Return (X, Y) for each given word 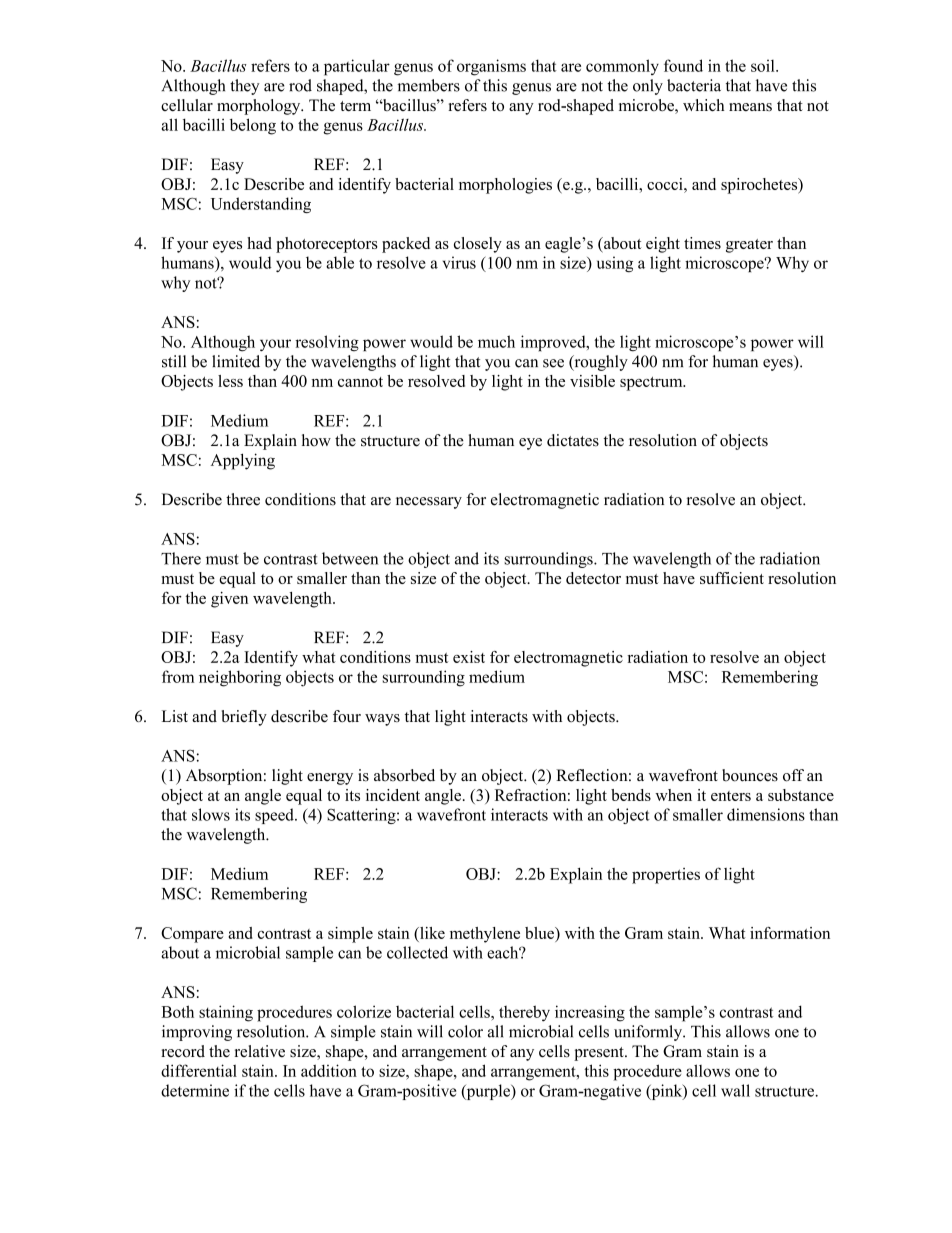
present (600, 1054)
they (244, 87)
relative (260, 1051)
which (704, 105)
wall (735, 1090)
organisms (491, 67)
